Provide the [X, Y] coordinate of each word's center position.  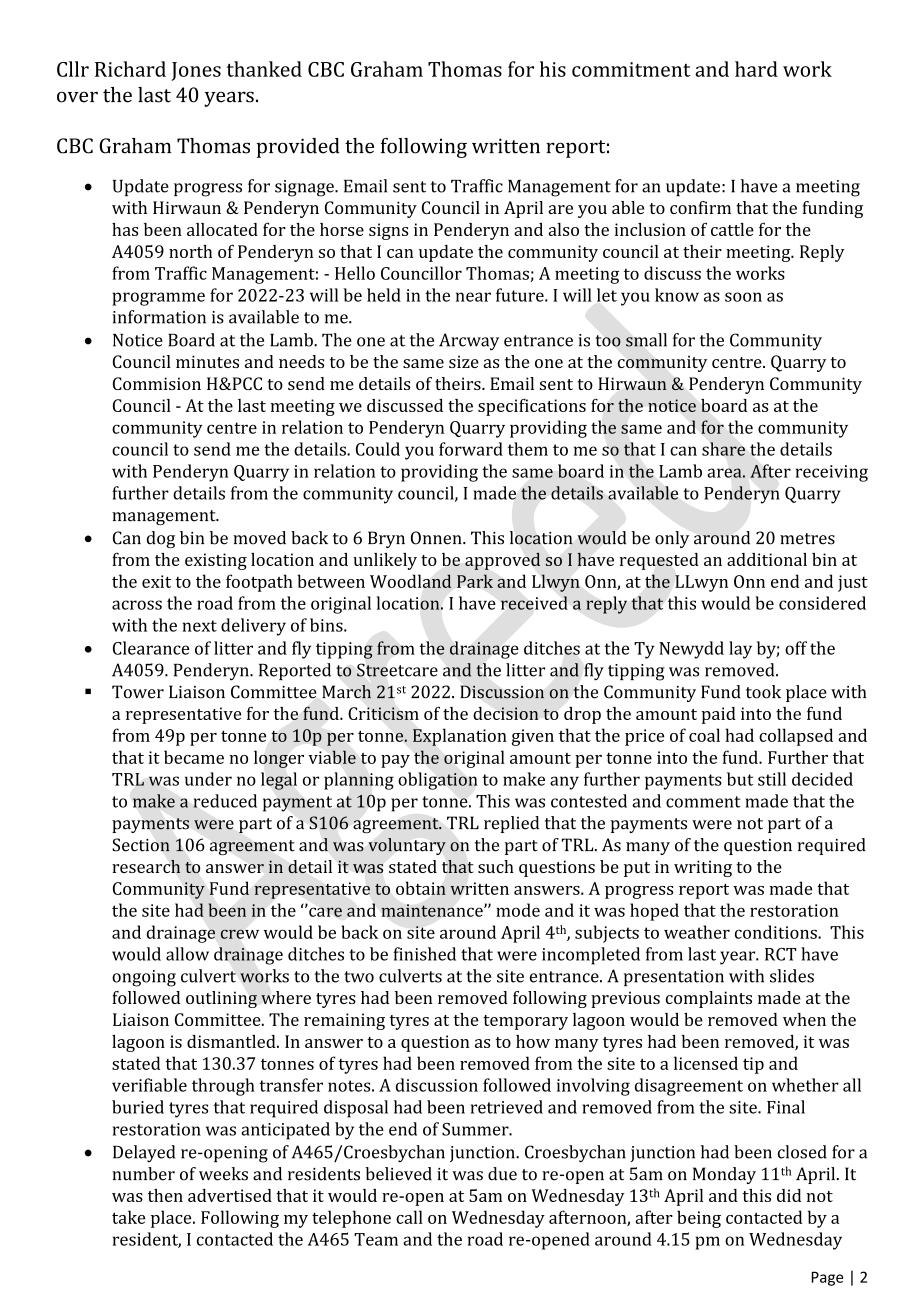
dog [161, 539]
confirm [700, 207]
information [159, 317]
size [464, 361]
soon [743, 297]
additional [767, 559]
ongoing [144, 978]
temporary [525, 1022]
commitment [631, 69]
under [208, 779]
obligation [438, 781]
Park [475, 581]
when [804, 1019]
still [772, 779]
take [128, 1217]
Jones [196, 71]
